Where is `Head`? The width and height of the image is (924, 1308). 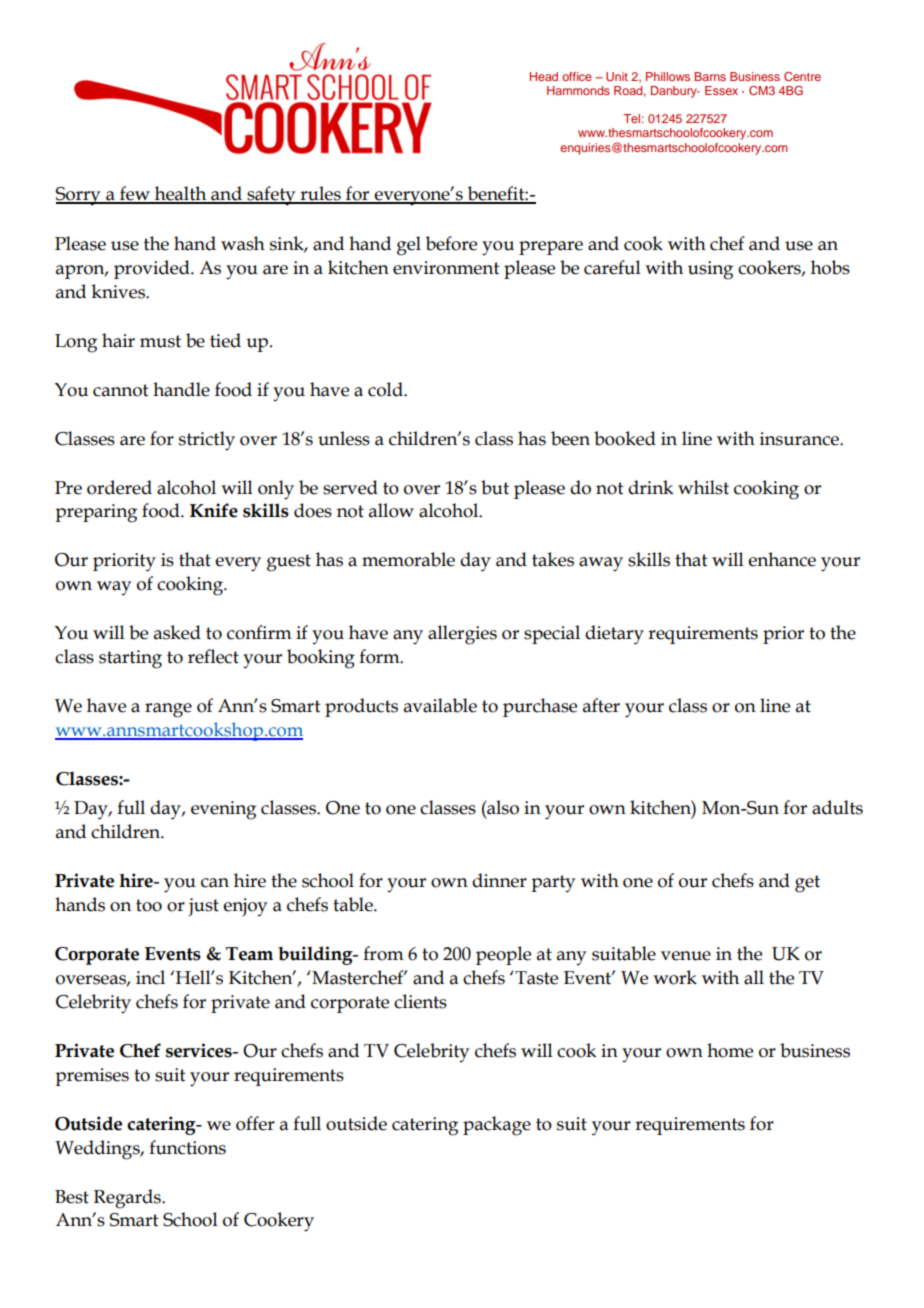
Head is located at coordinates (544, 76).
